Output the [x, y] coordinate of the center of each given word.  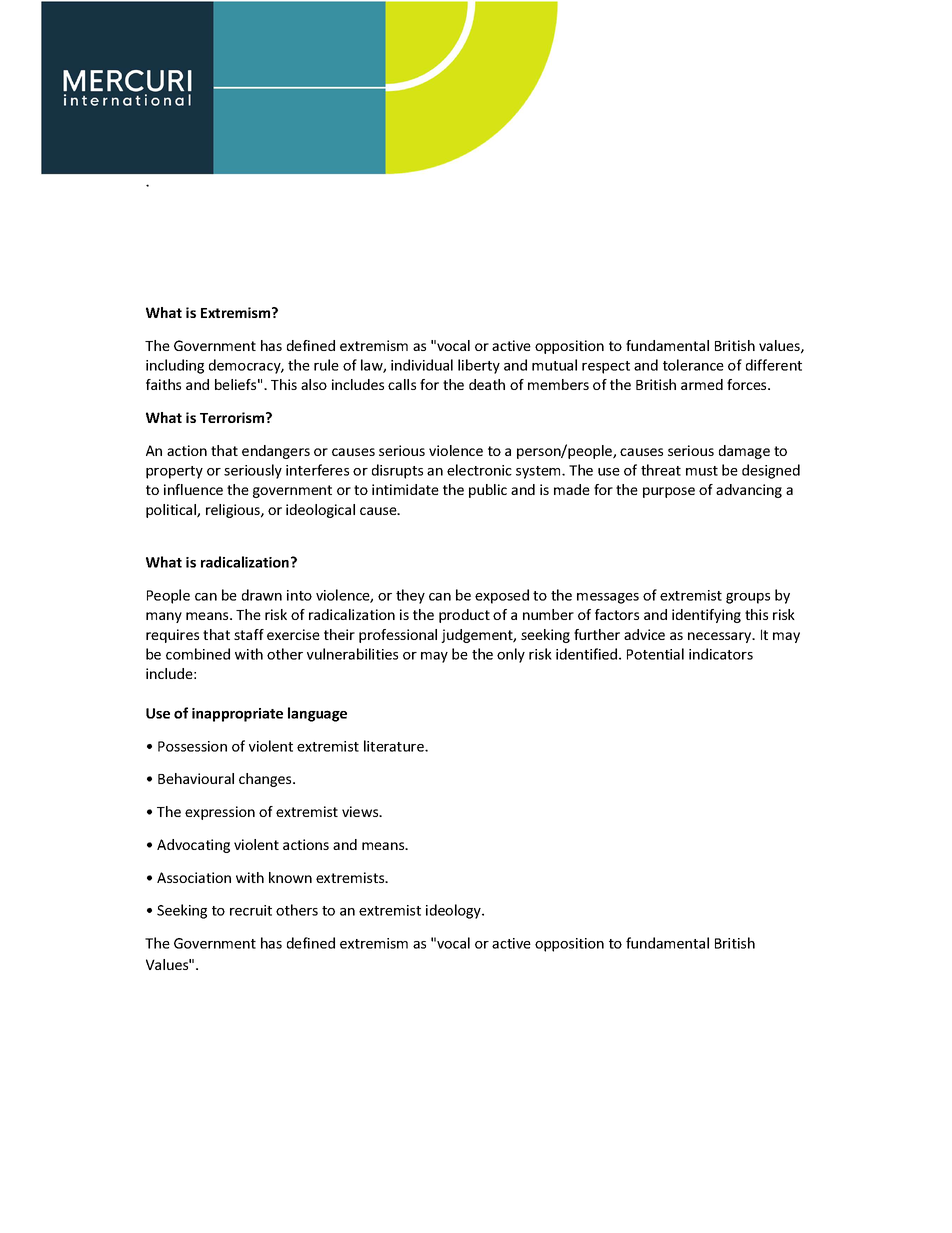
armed [702, 384]
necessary [721, 637]
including [175, 366]
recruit [251, 910]
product [464, 616]
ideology [454, 911]
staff [249, 634]
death [487, 384]
